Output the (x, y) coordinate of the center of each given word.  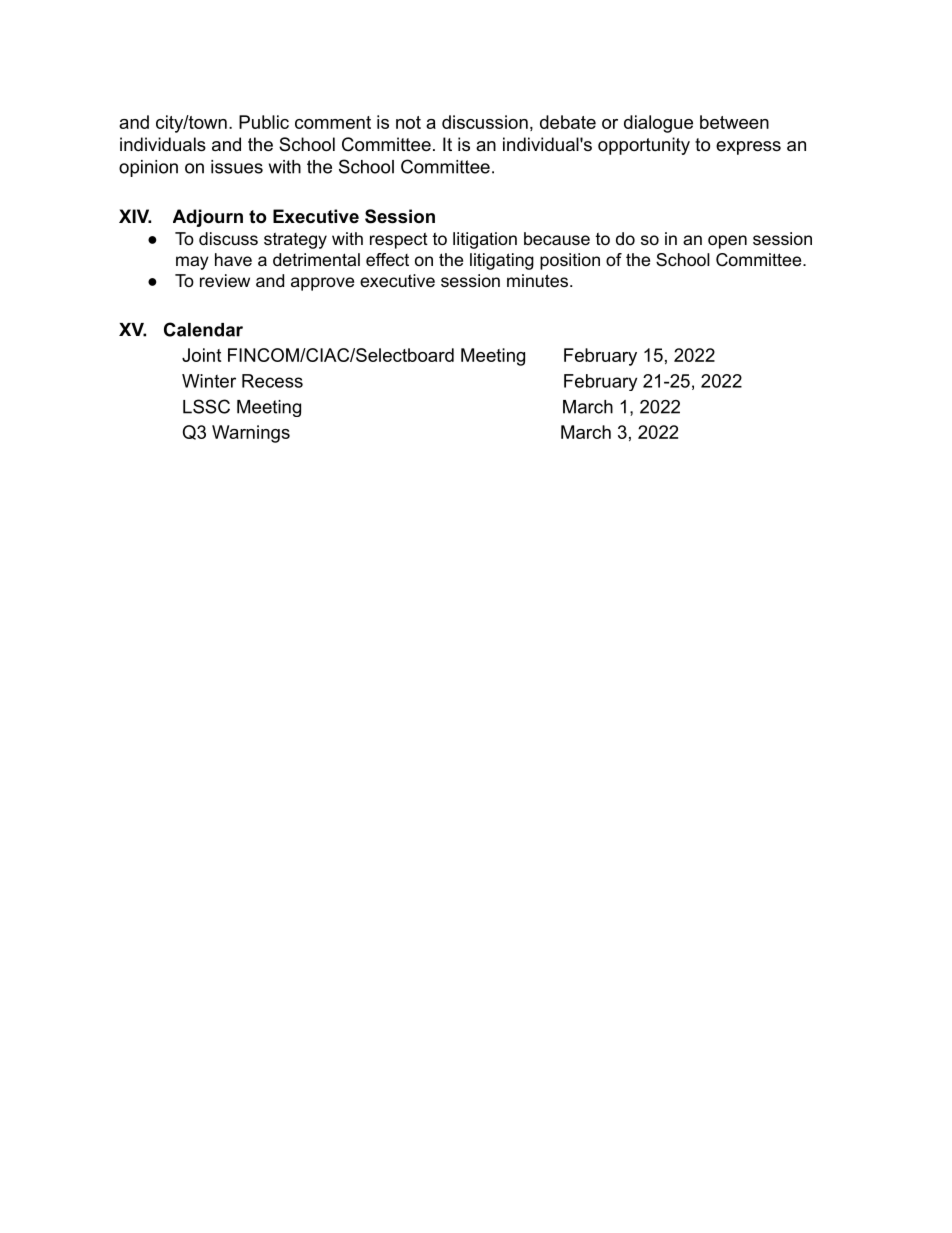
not (408, 122)
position (570, 261)
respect (399, 240)
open (727, 242)
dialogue (658, 124)
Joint (201, 355)
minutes (537, 280)
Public (264, 122)
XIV (135, 216)
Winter (209, 381)
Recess (272, 381)
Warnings (251, 434)
